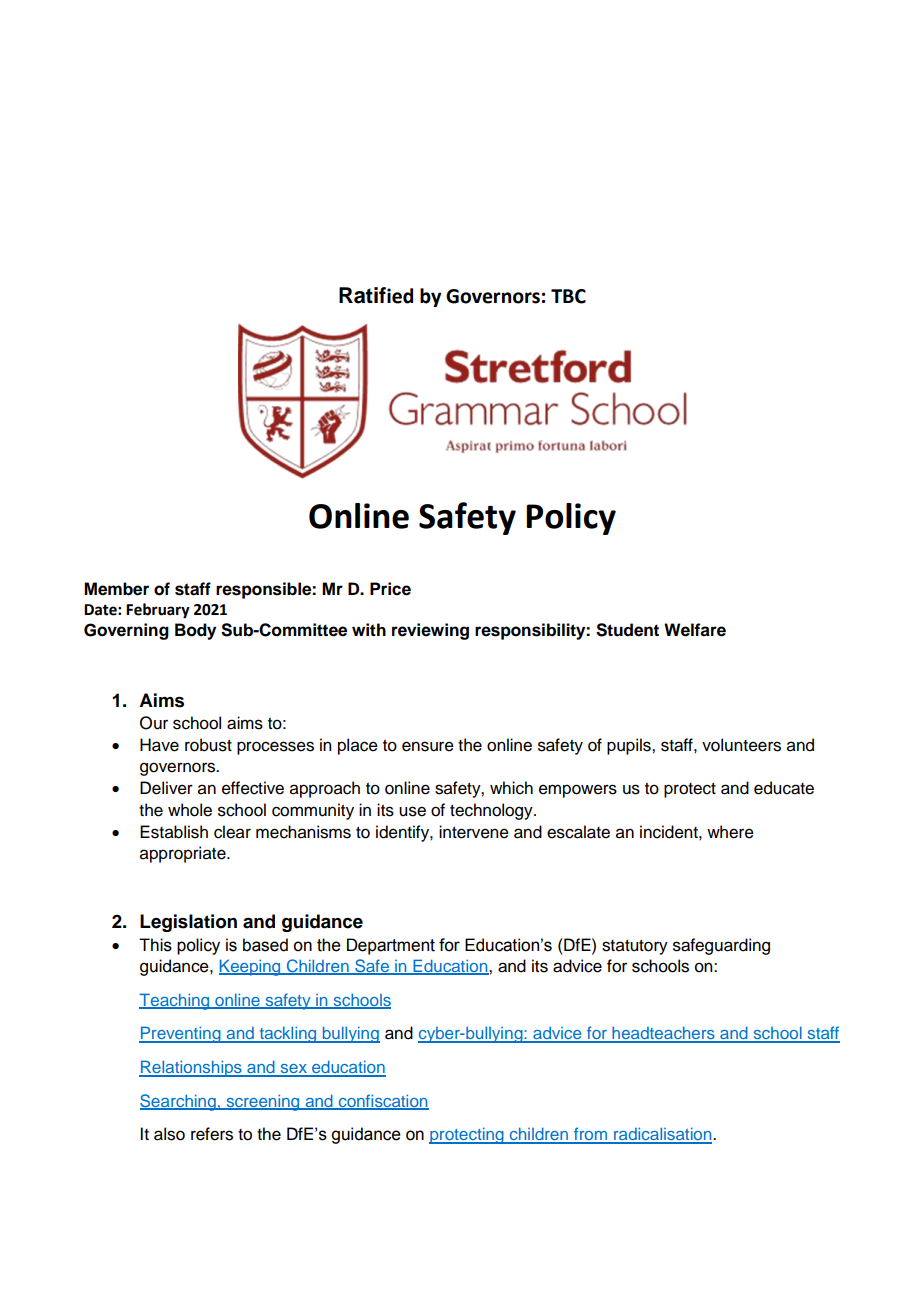  Describe the element at coordinates (154, 723) in the screenshot. I see `Our` at that location.
